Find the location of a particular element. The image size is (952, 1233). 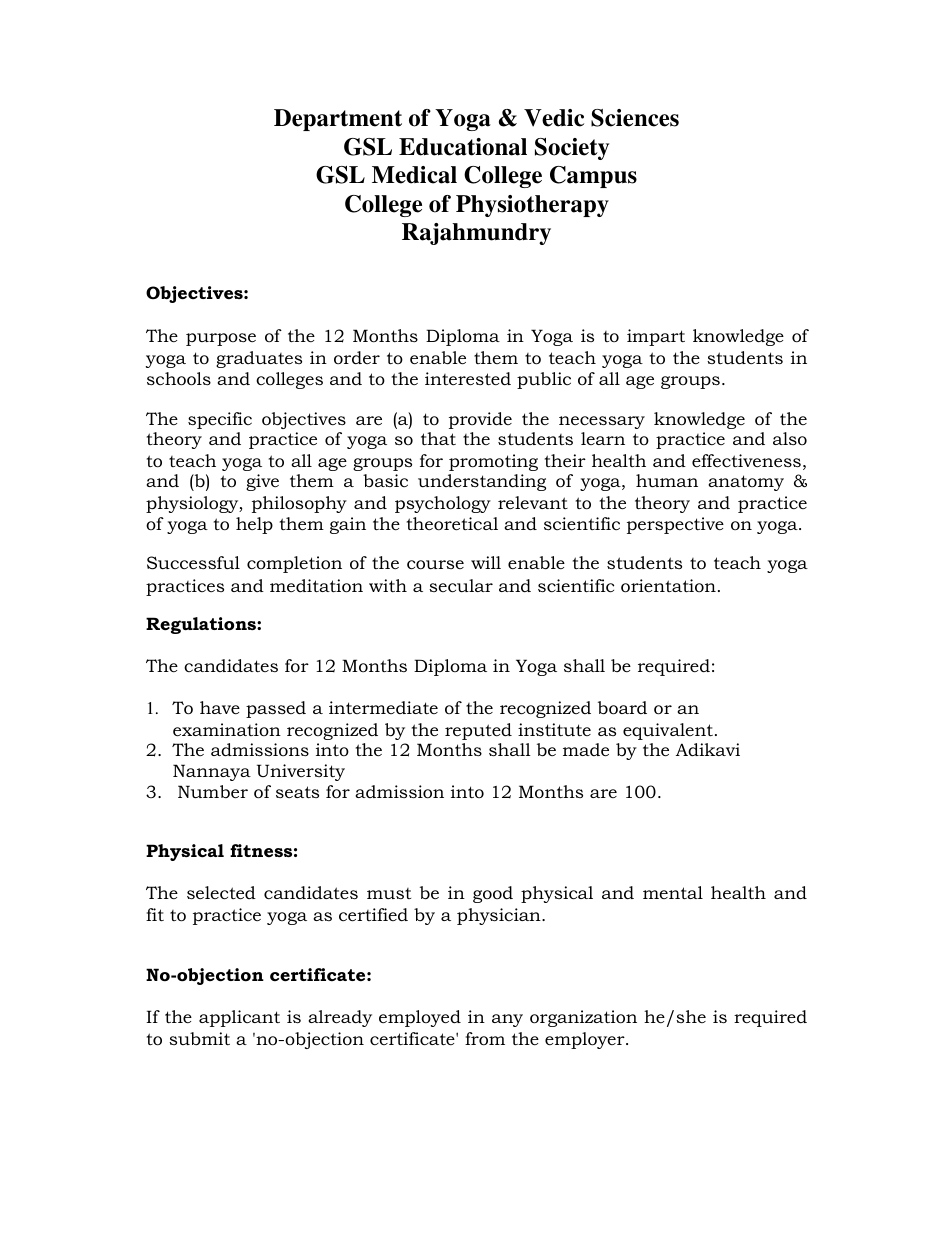

applicant is located at coordinates (239, 1018).
